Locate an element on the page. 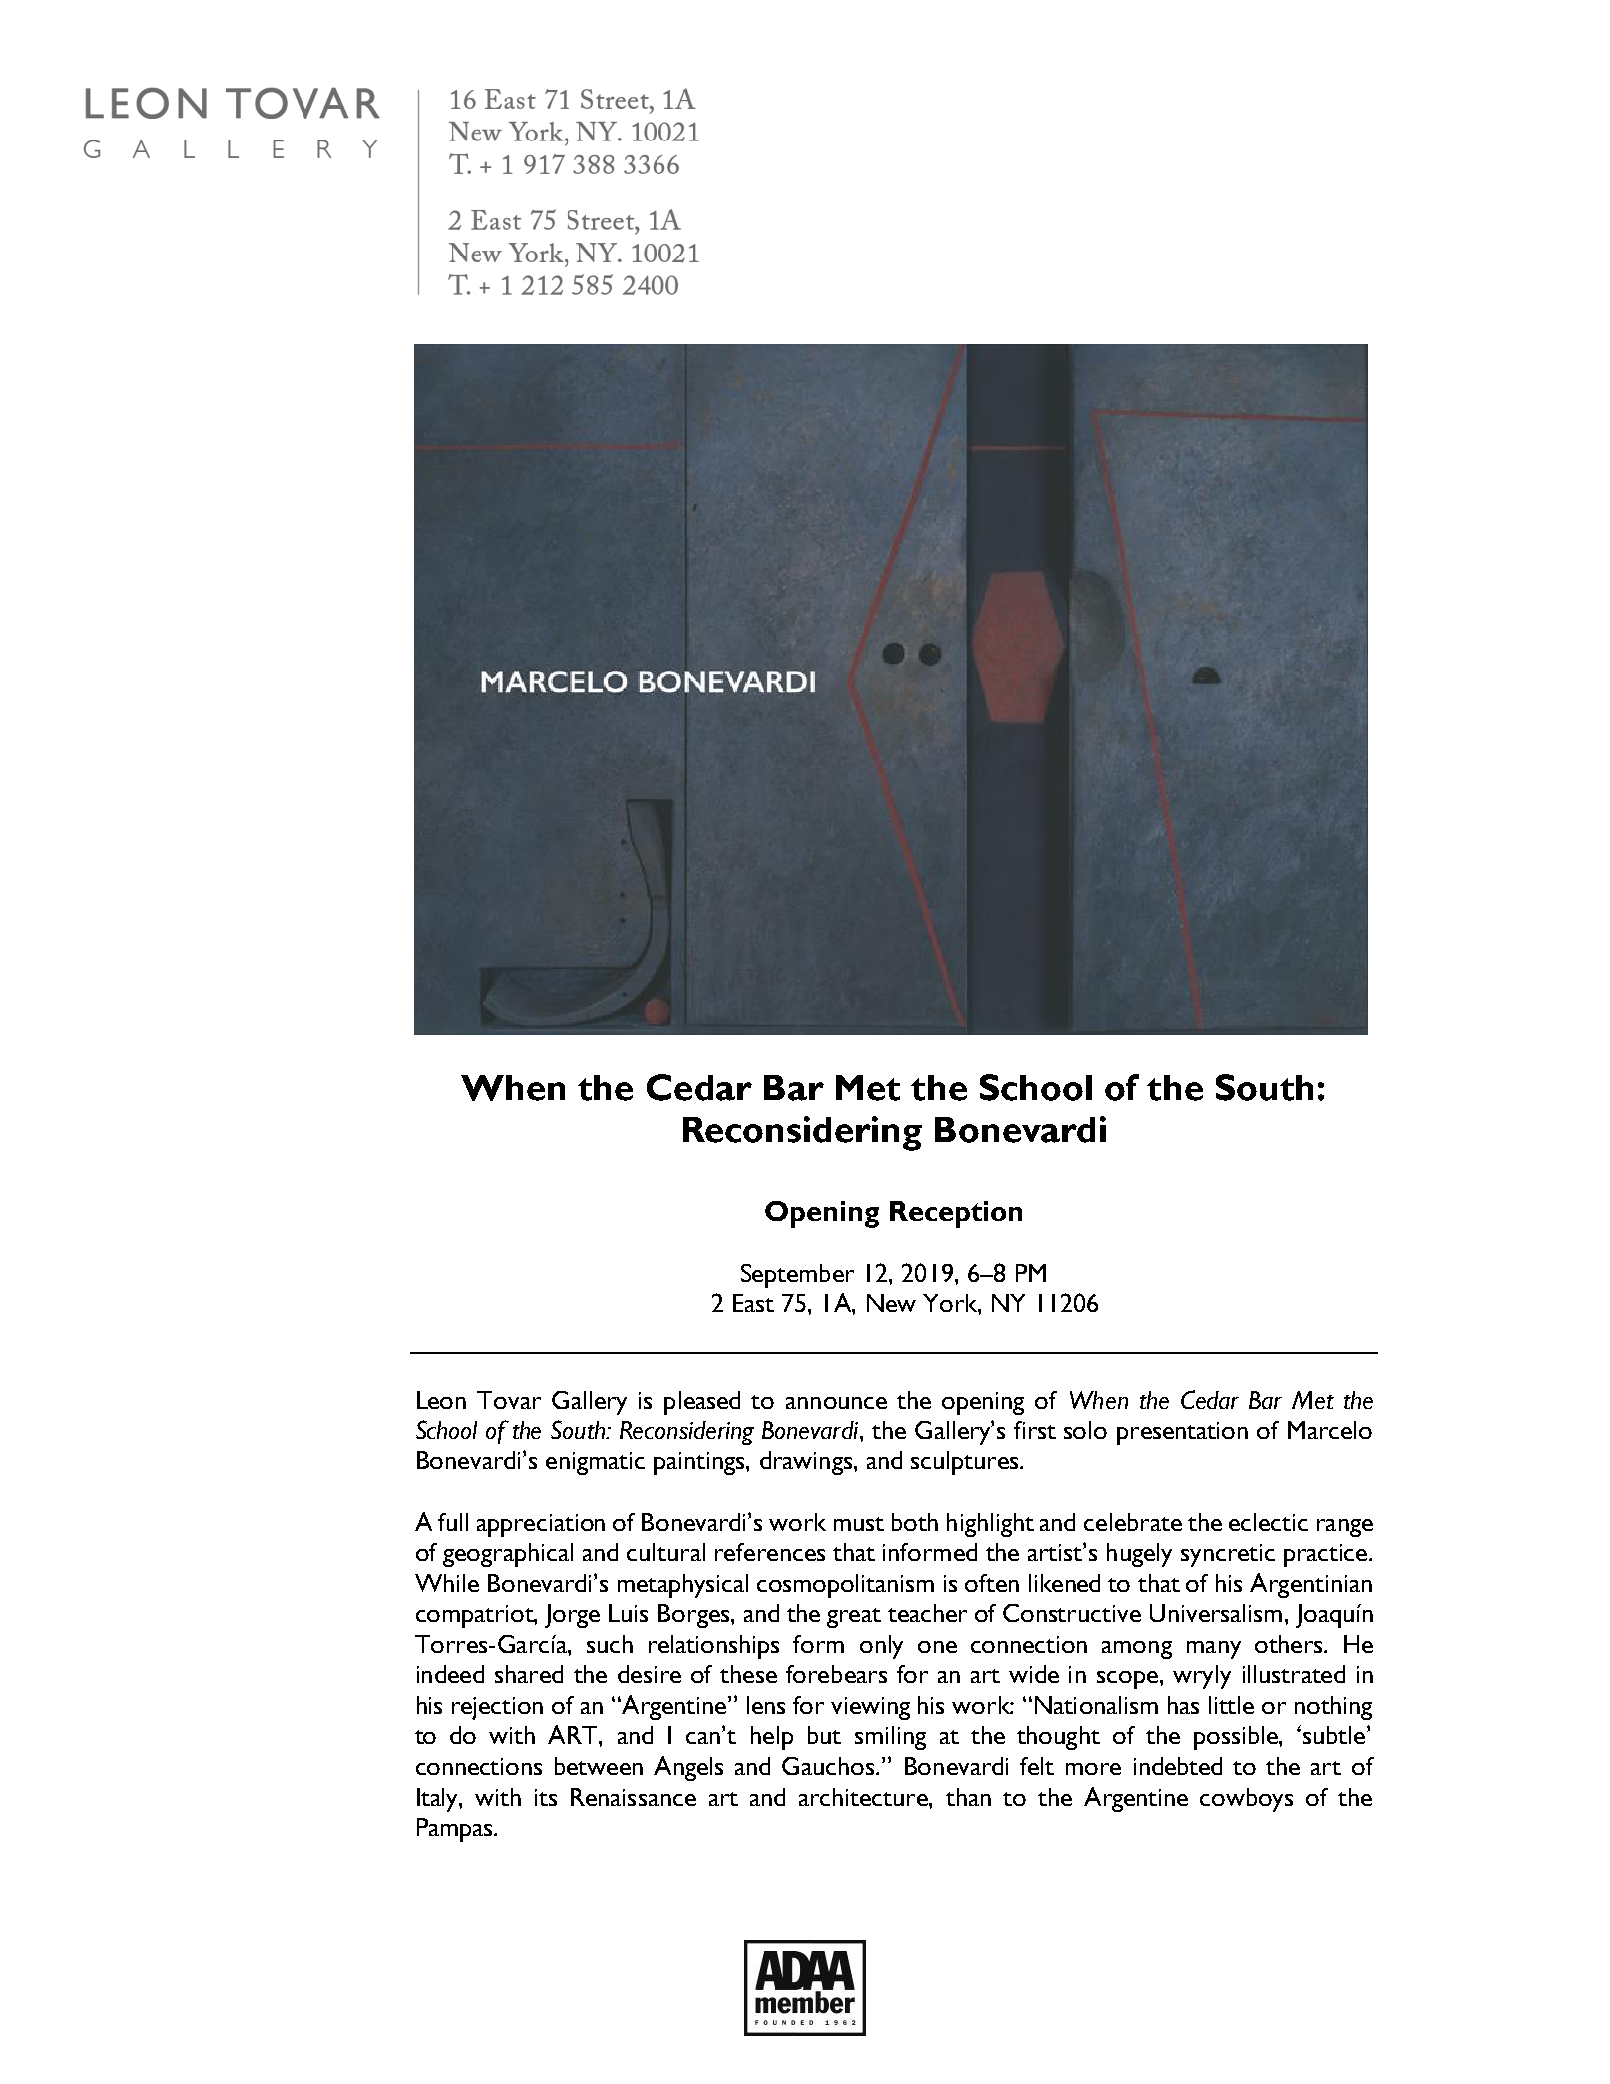  Leon is located at coordinates (441, 1400).
